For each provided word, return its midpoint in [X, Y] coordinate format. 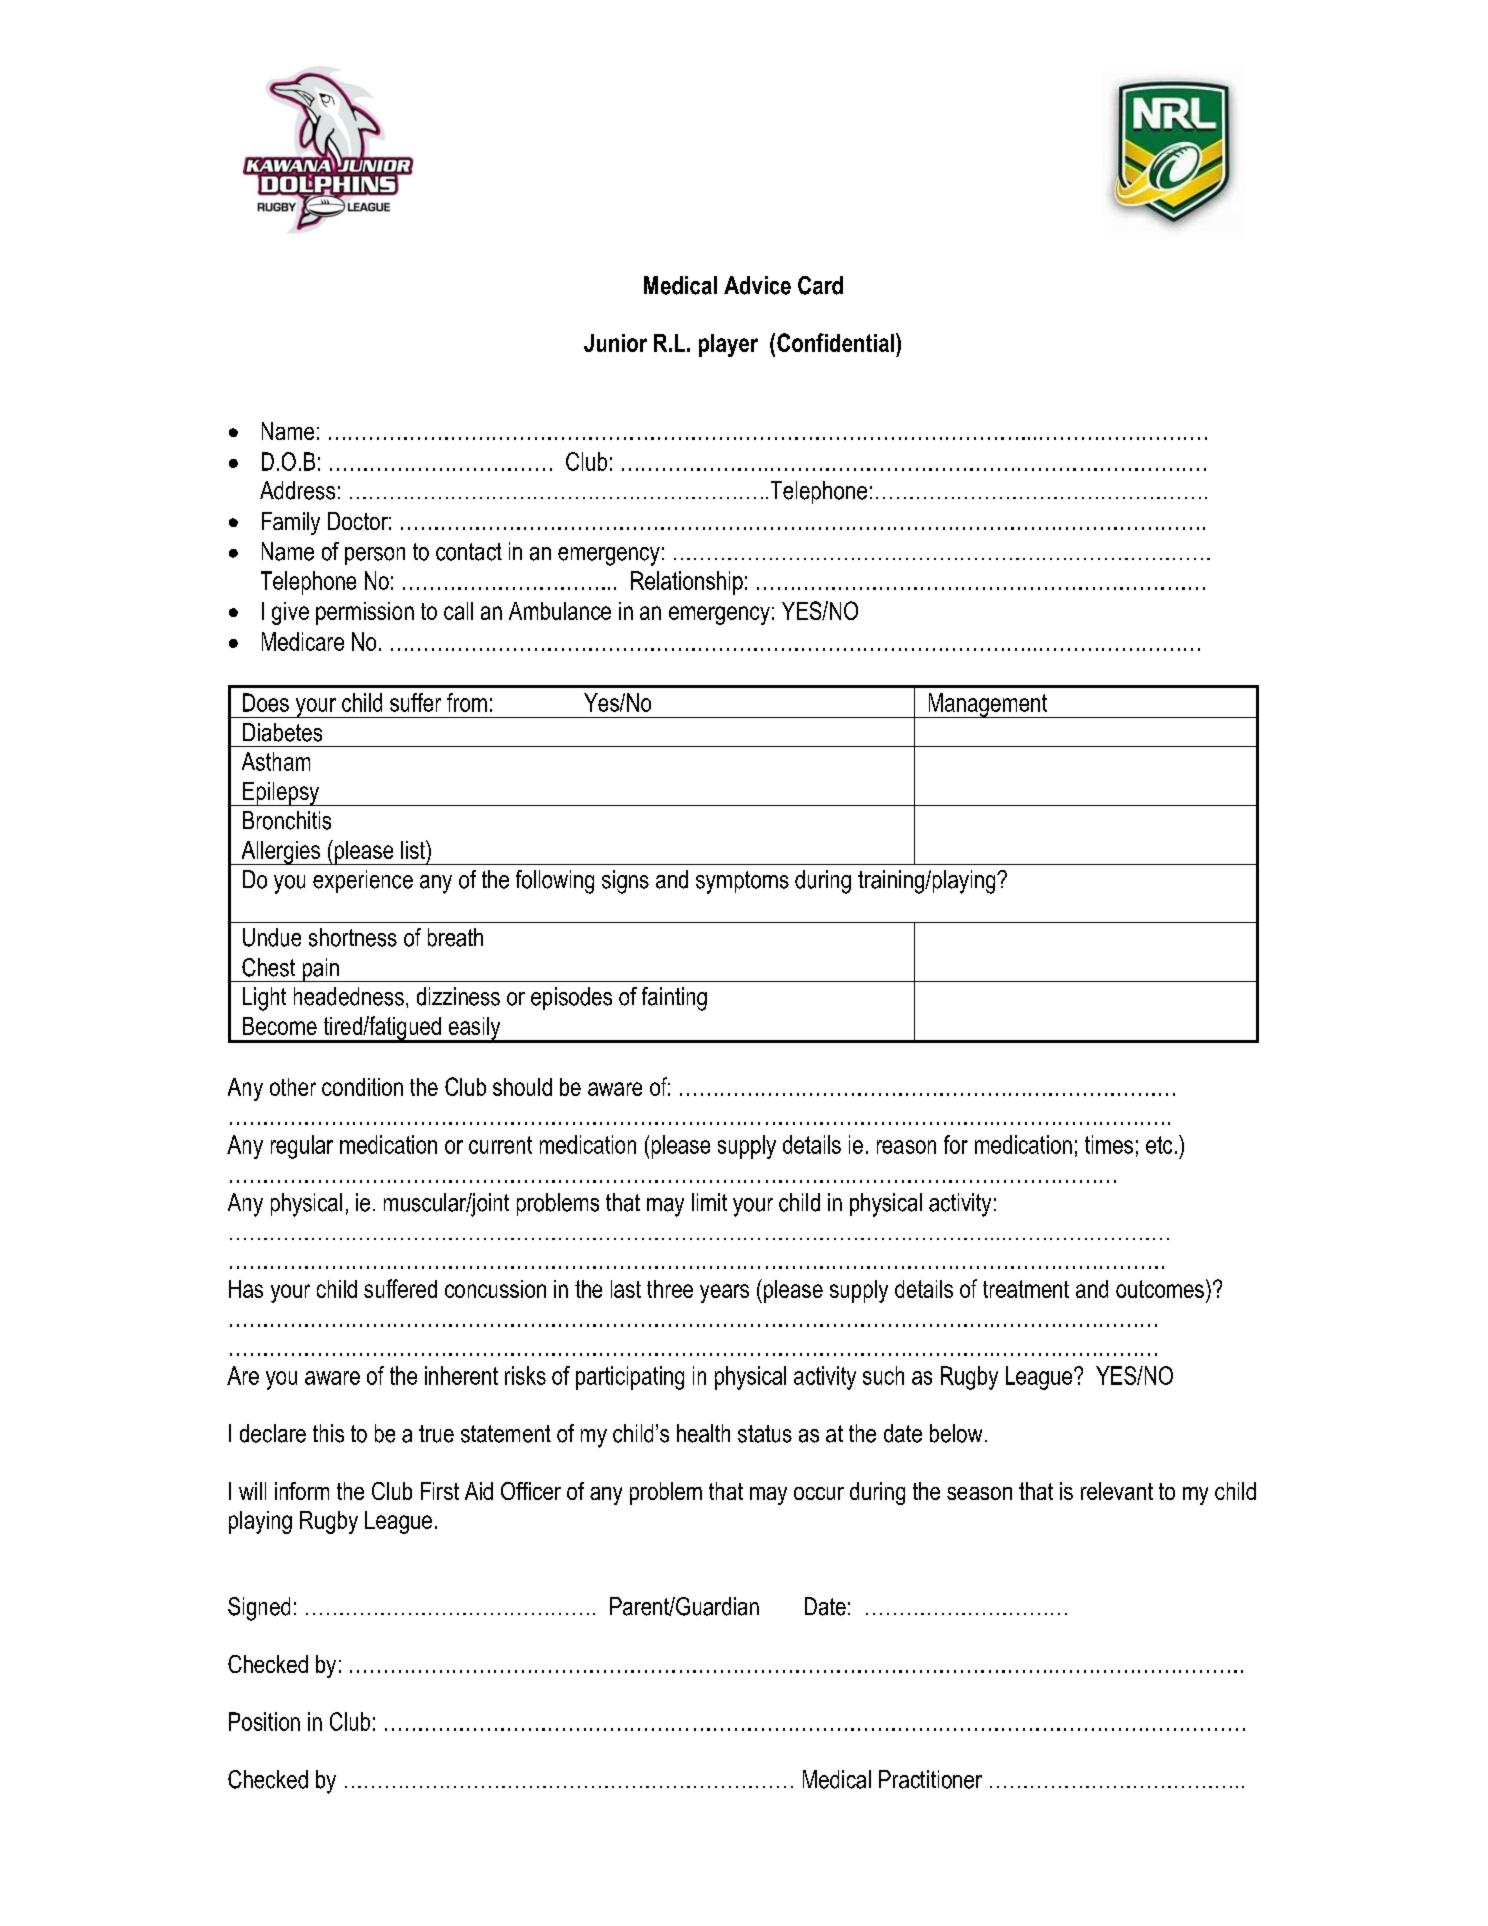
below [956, 1433]
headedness [349, 996]
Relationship [687, 583]
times [1109, 1144]
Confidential [835, 342]
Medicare [303, 641]
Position [264, 1721]
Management [988, 705]
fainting [674, 999]
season [979, 1493]
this [328, 1433]
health [703, 1433]
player [728, 345]
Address [297, 490]
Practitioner [930, 1779]
